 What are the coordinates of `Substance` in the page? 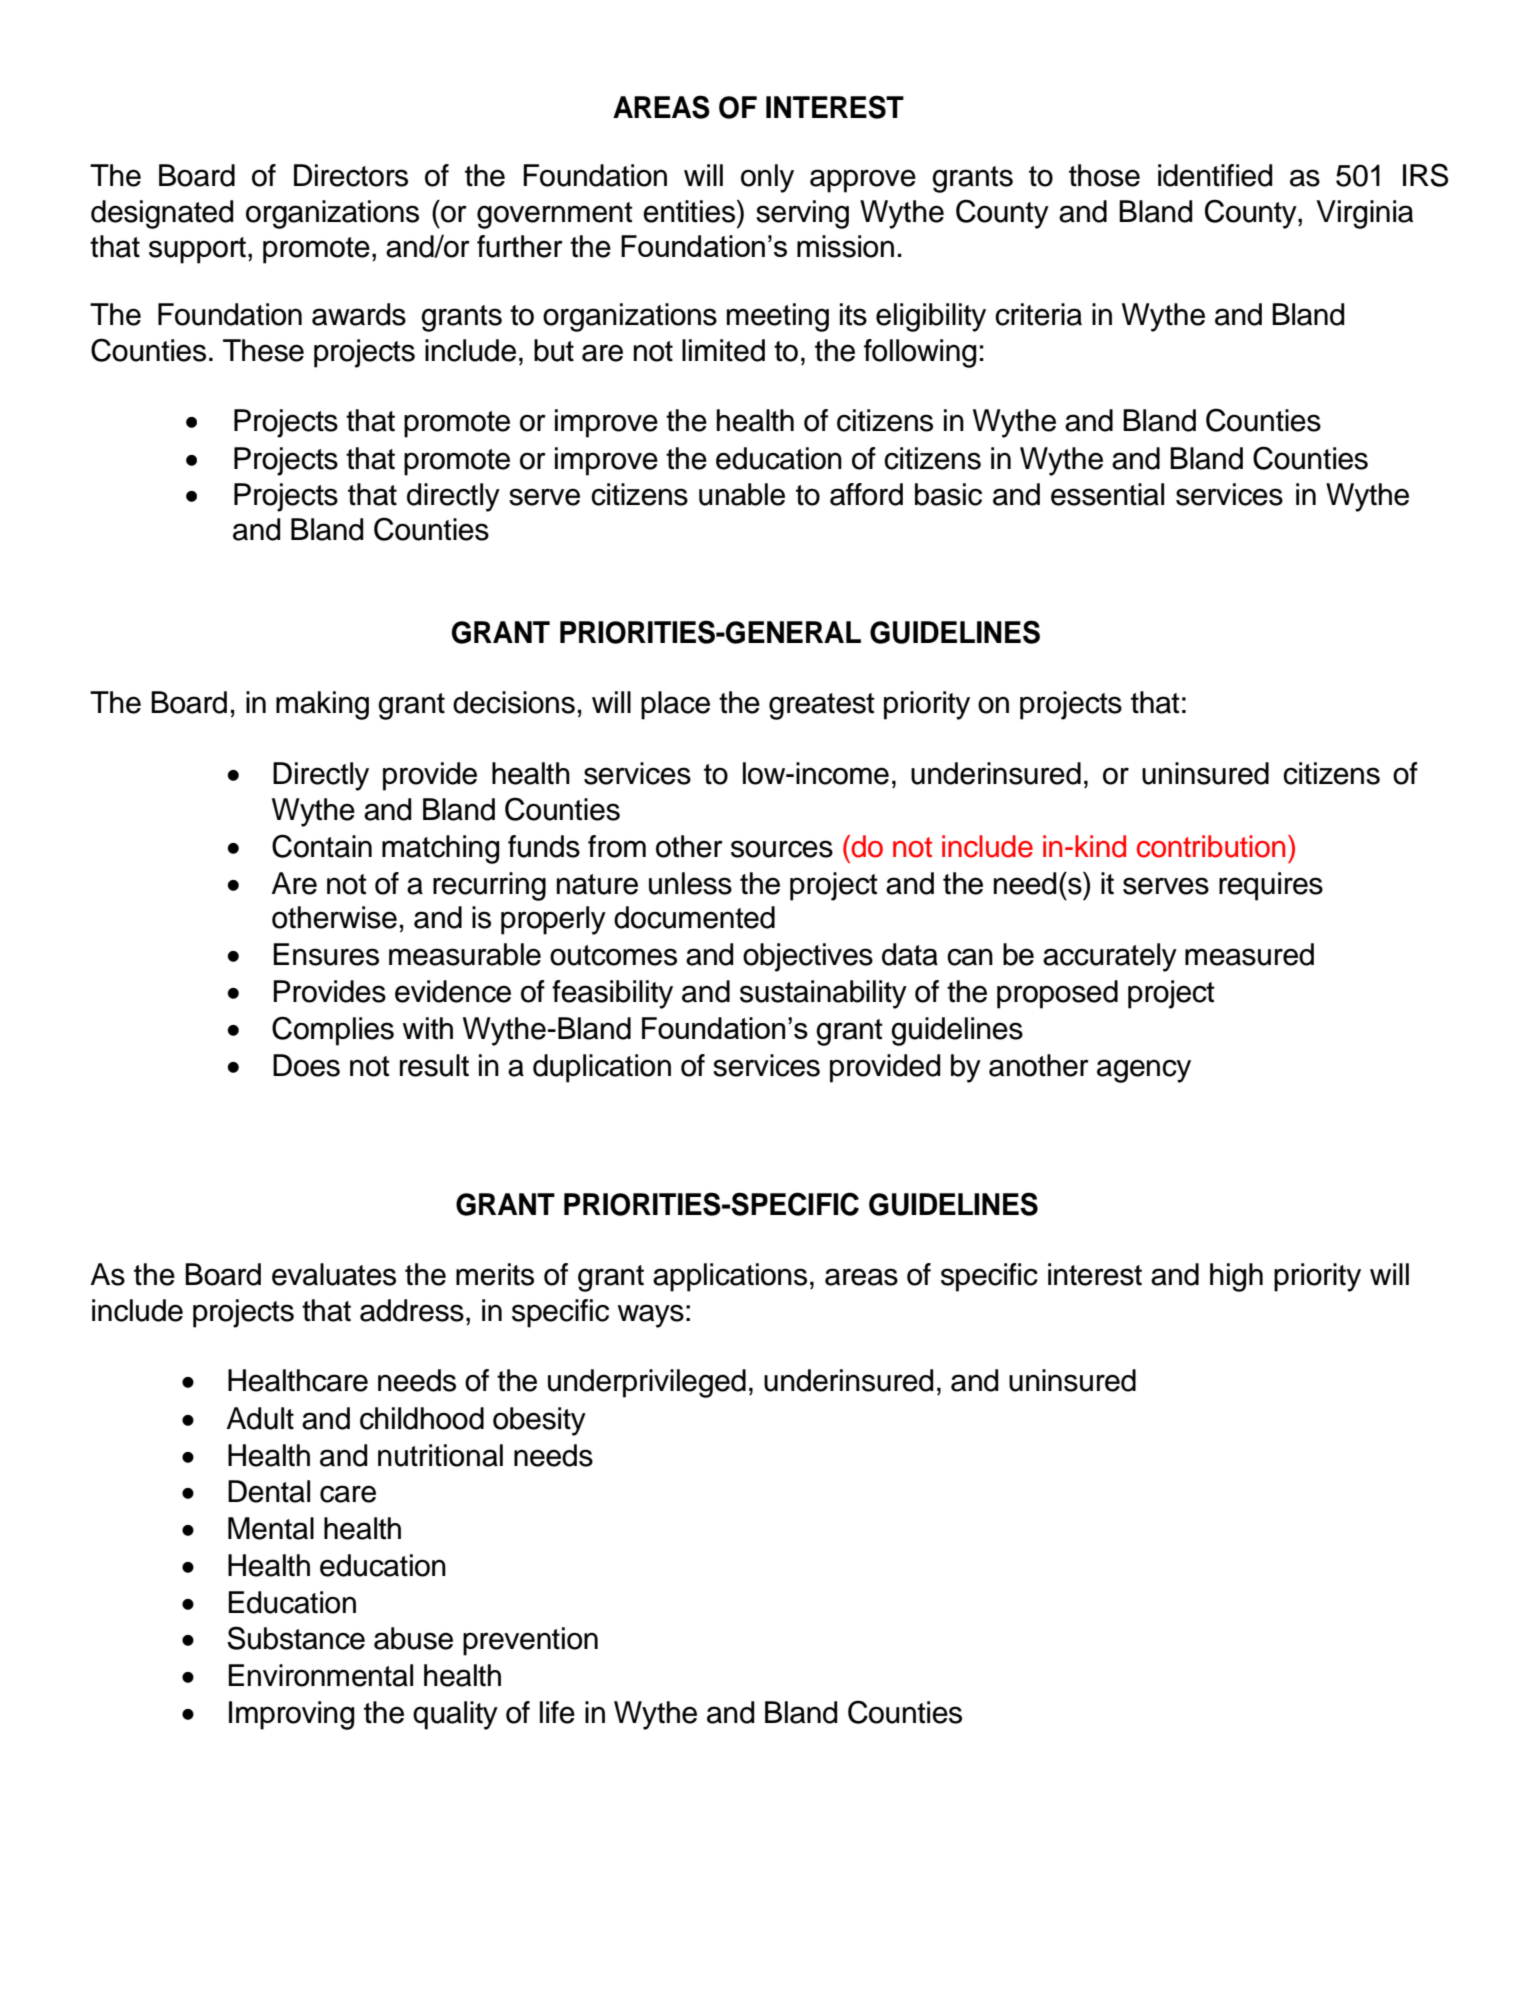 It's located at (296, 1638).
